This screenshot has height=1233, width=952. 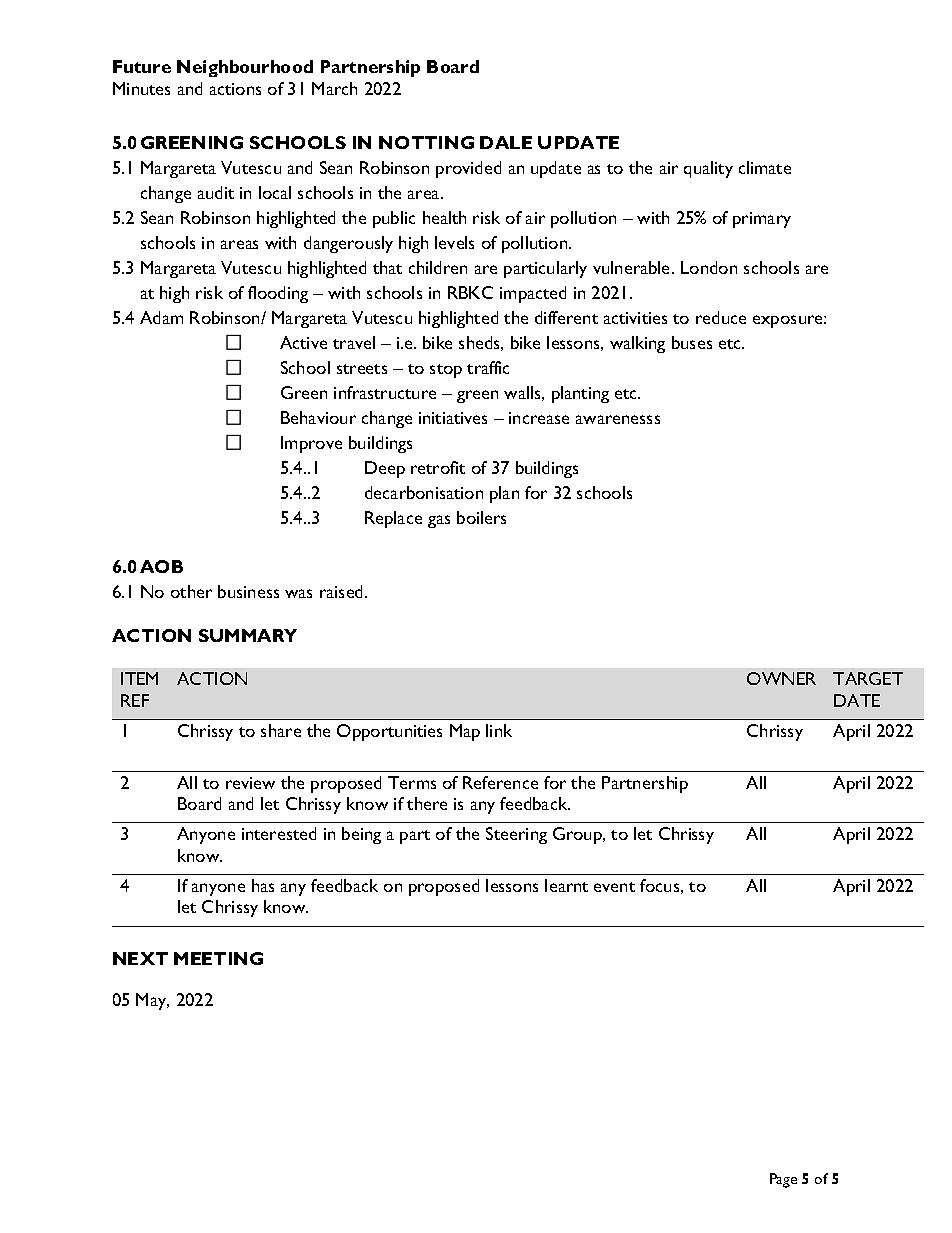 What do you see at coordinates (152, 1001) in the screenshot?
I see `May` at bounding box center [152, 1001].
